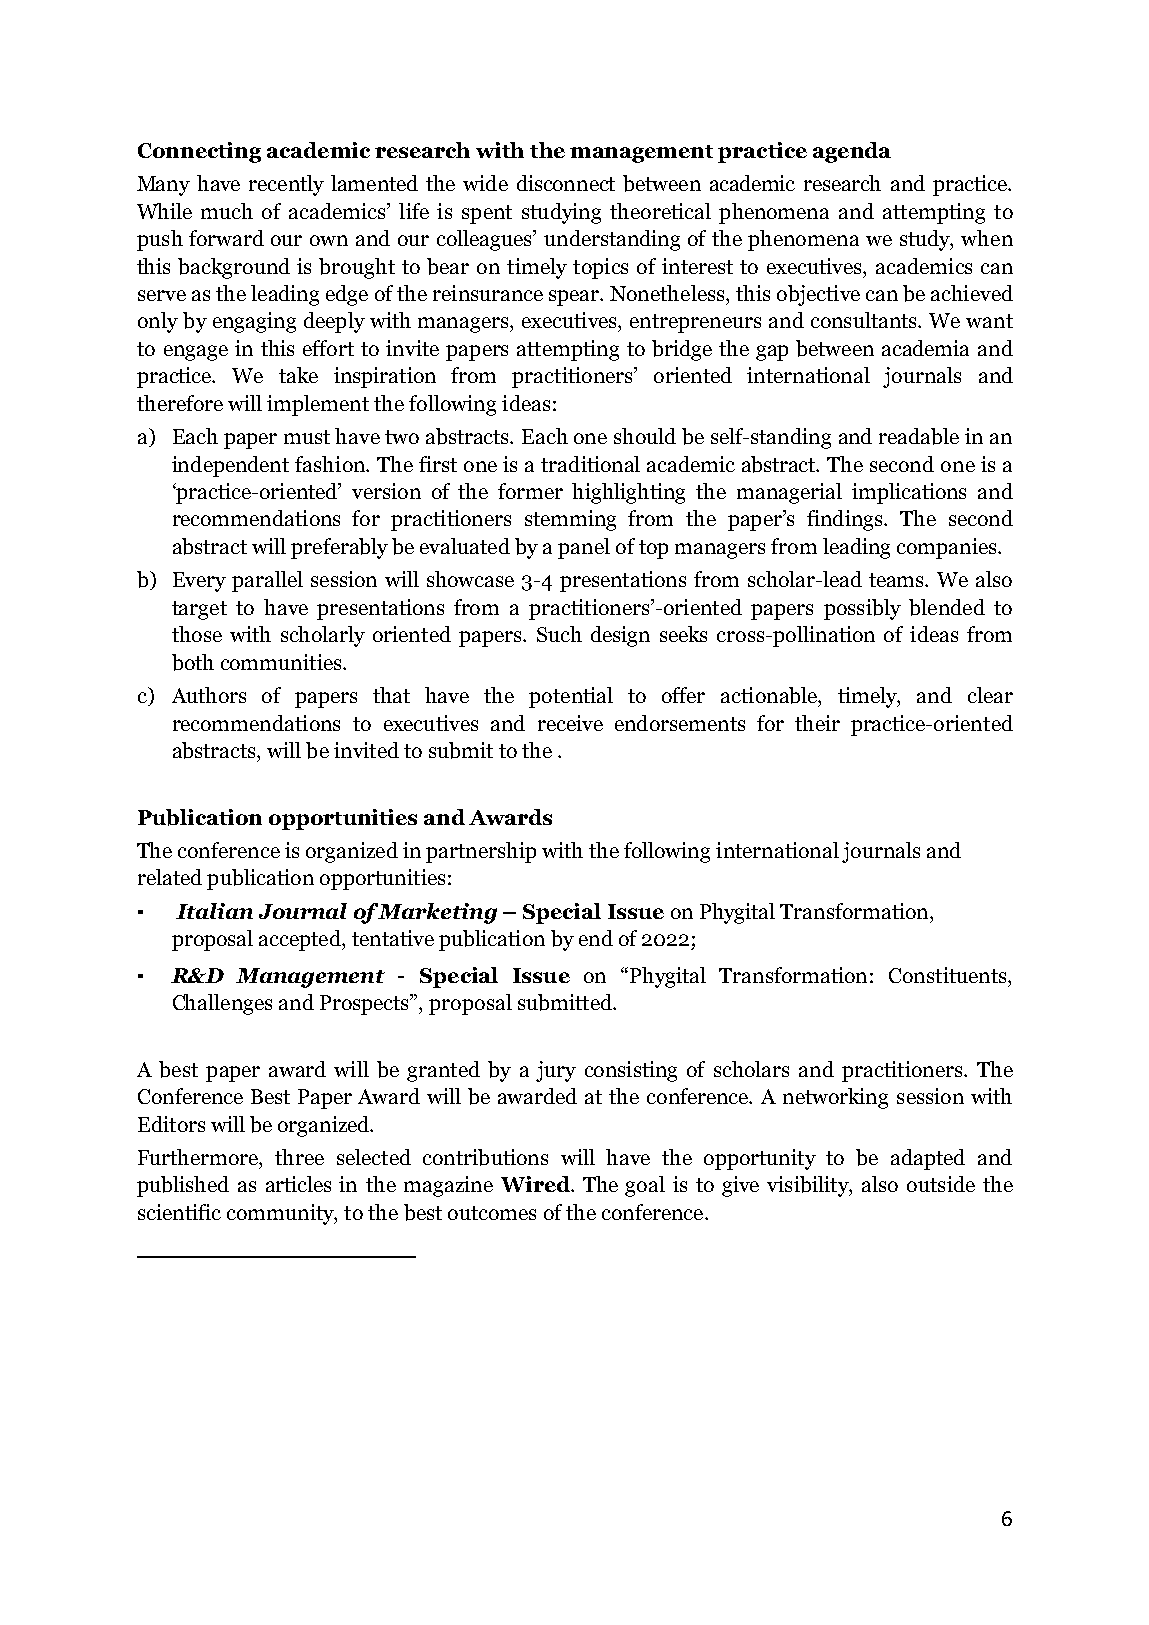 The image size is (1149, 1625). Describe the element at coordinates (298, 1184) in the screenshot. I see `articles` at that location.
